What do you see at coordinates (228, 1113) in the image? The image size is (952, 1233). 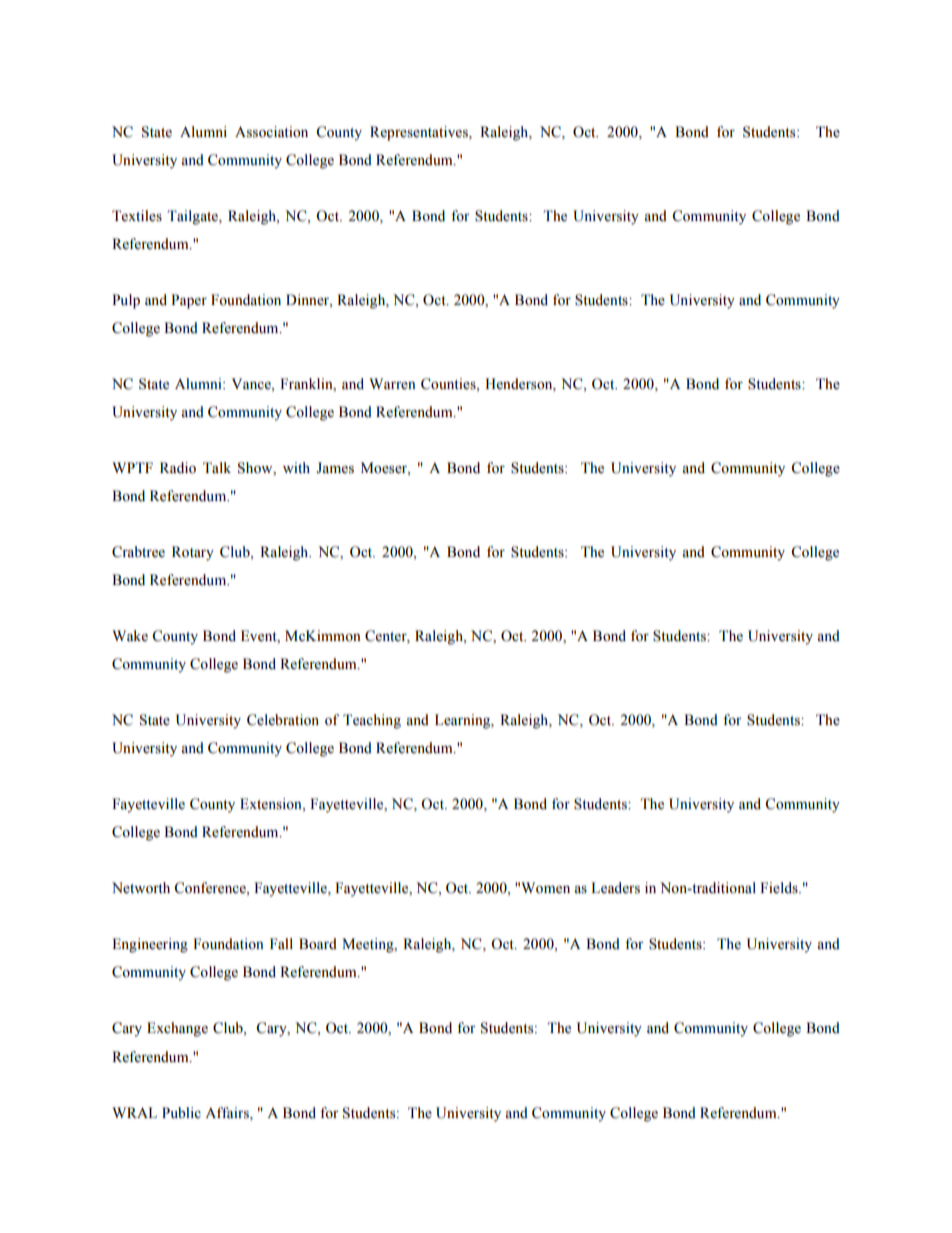 I see `Affairs` at bounding box center [228, 1113].
